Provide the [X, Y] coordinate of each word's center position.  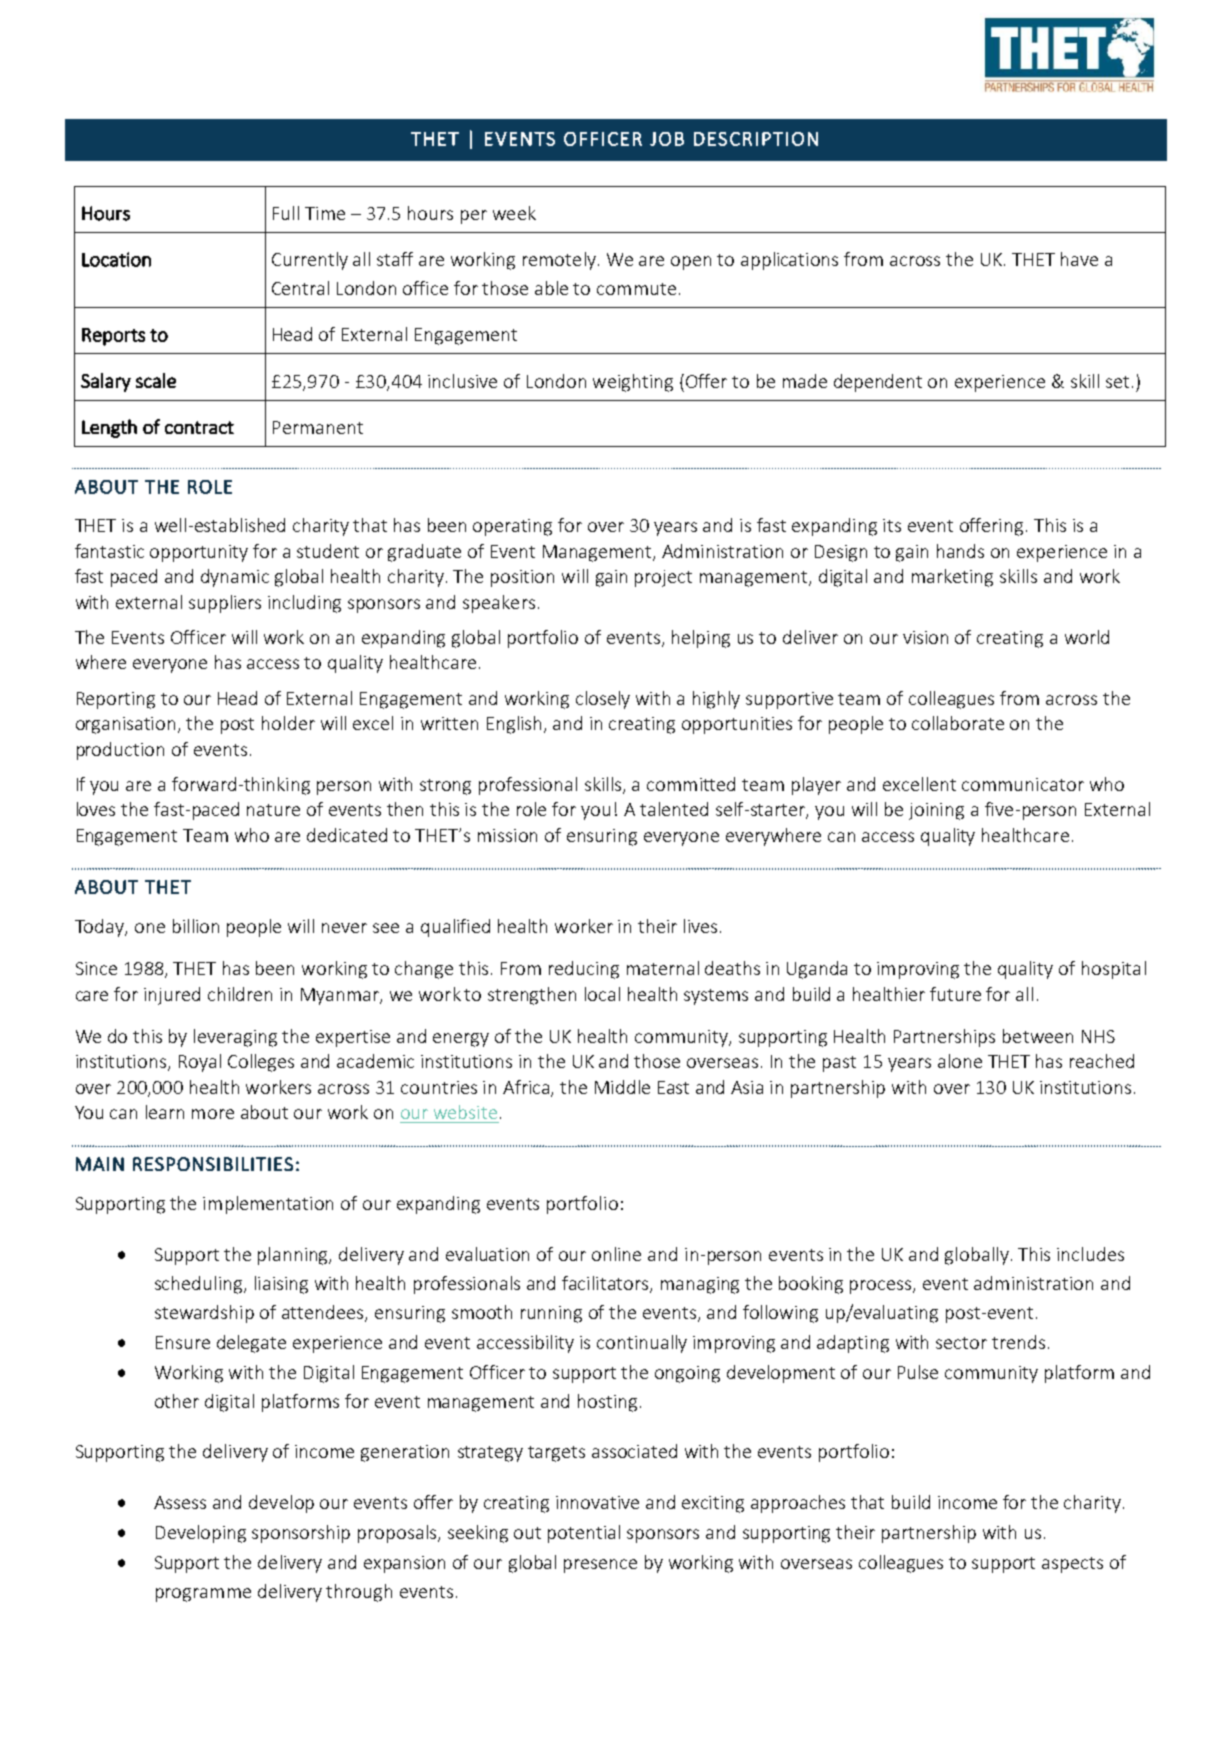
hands [960, 551]
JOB [667, 139]
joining [936, 811]
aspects [1072, 1565]
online [616, 1254]
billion [196, 926]
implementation [268, 1205]
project [663, 578]
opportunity [199, 553]
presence [600, 1566]
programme [203, 1595]
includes [1090, 1254]
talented [674, 809]
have [1079, 259]
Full [286, 213]
